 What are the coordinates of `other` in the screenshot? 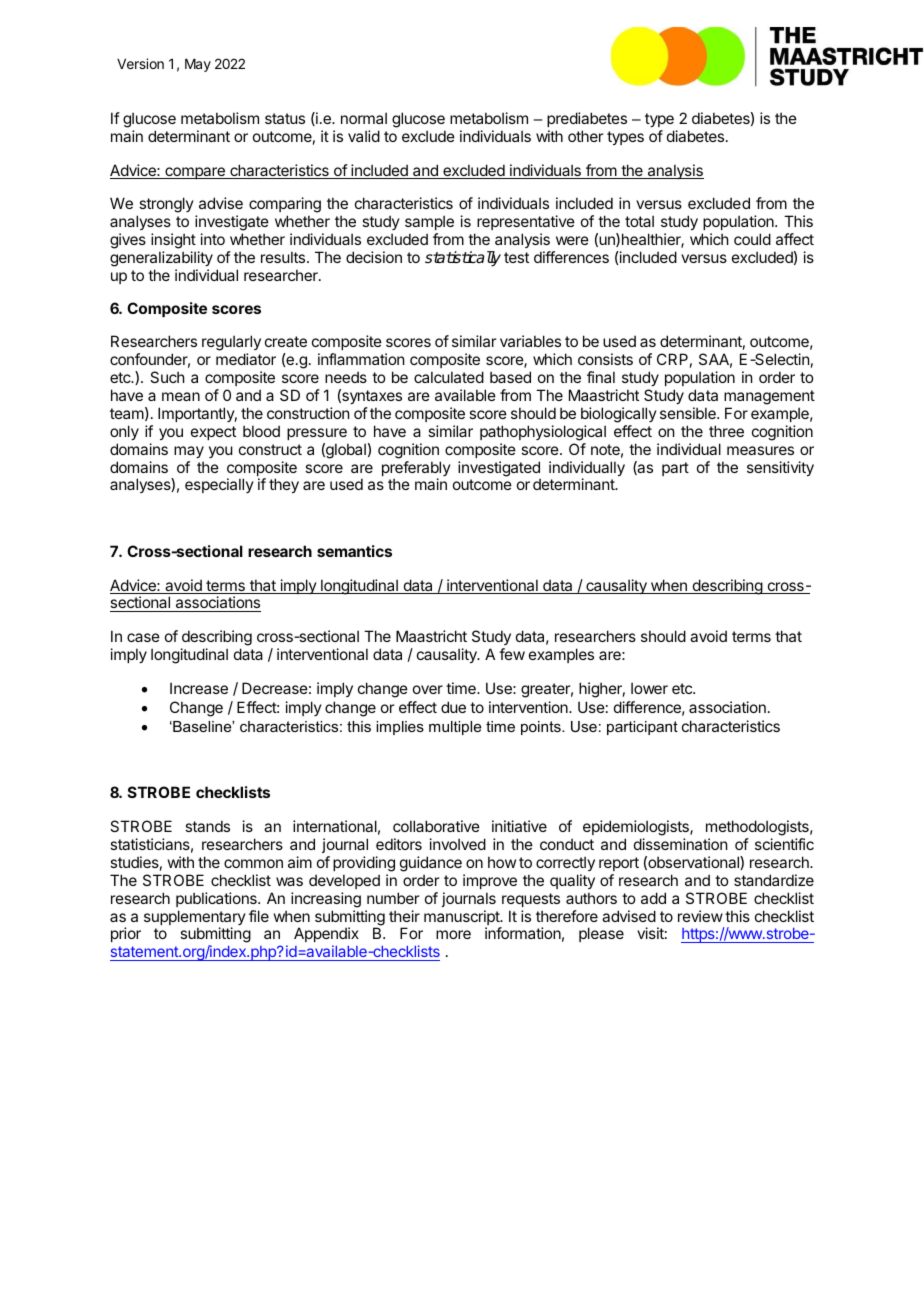 It's located at (585, 136).
